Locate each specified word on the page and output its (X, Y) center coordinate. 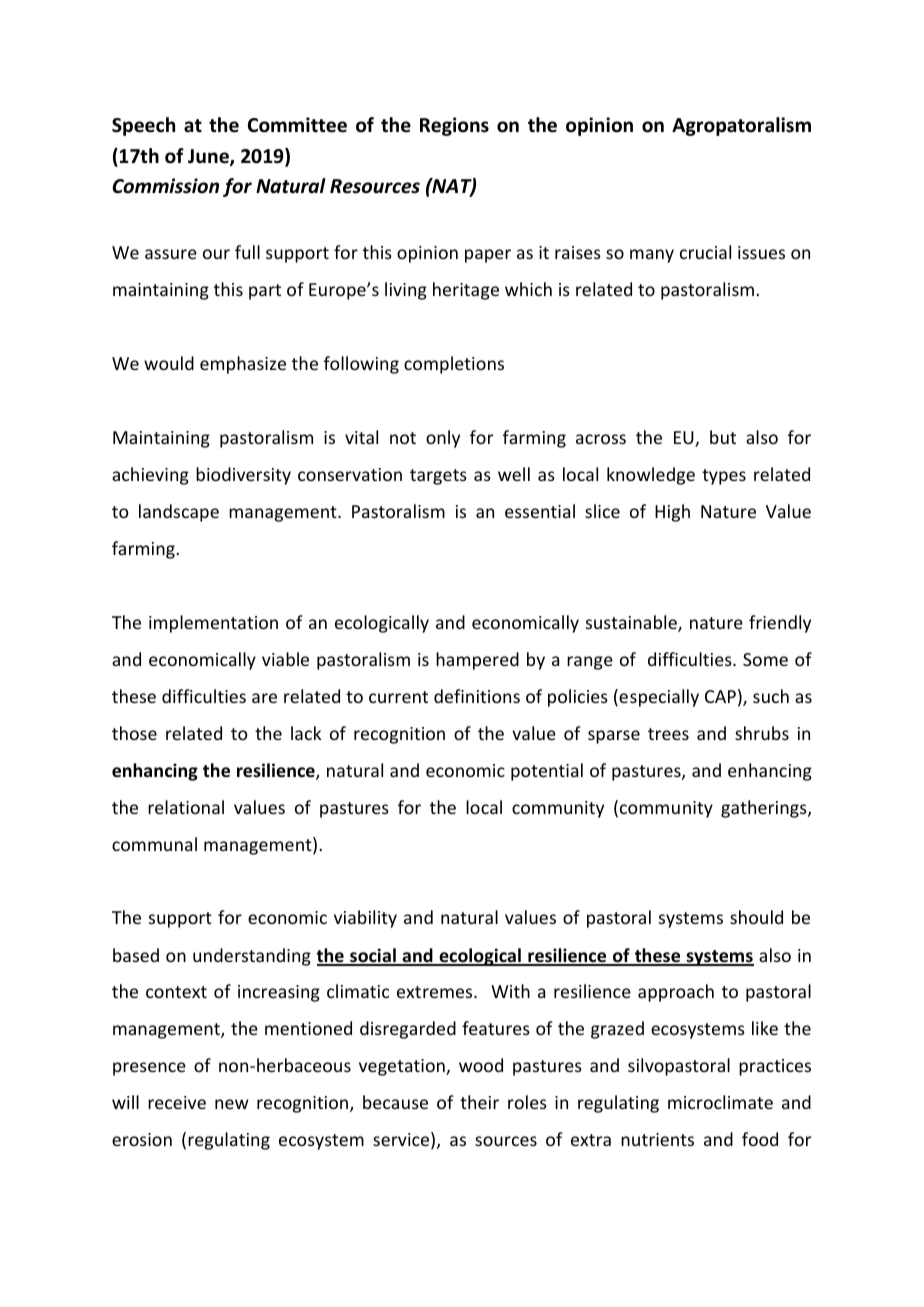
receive (177, 1102)
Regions (454, 126)
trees (668, 734)
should (756, 917)
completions (454, 365)
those (134, 733)
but (723, 437)
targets (438, 477)
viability (365, 919)
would (169, 363)
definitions (477, 696)
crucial (705, 252)
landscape (179, 513)
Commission (165, 186)
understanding (252, 957)
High (672, 513)
